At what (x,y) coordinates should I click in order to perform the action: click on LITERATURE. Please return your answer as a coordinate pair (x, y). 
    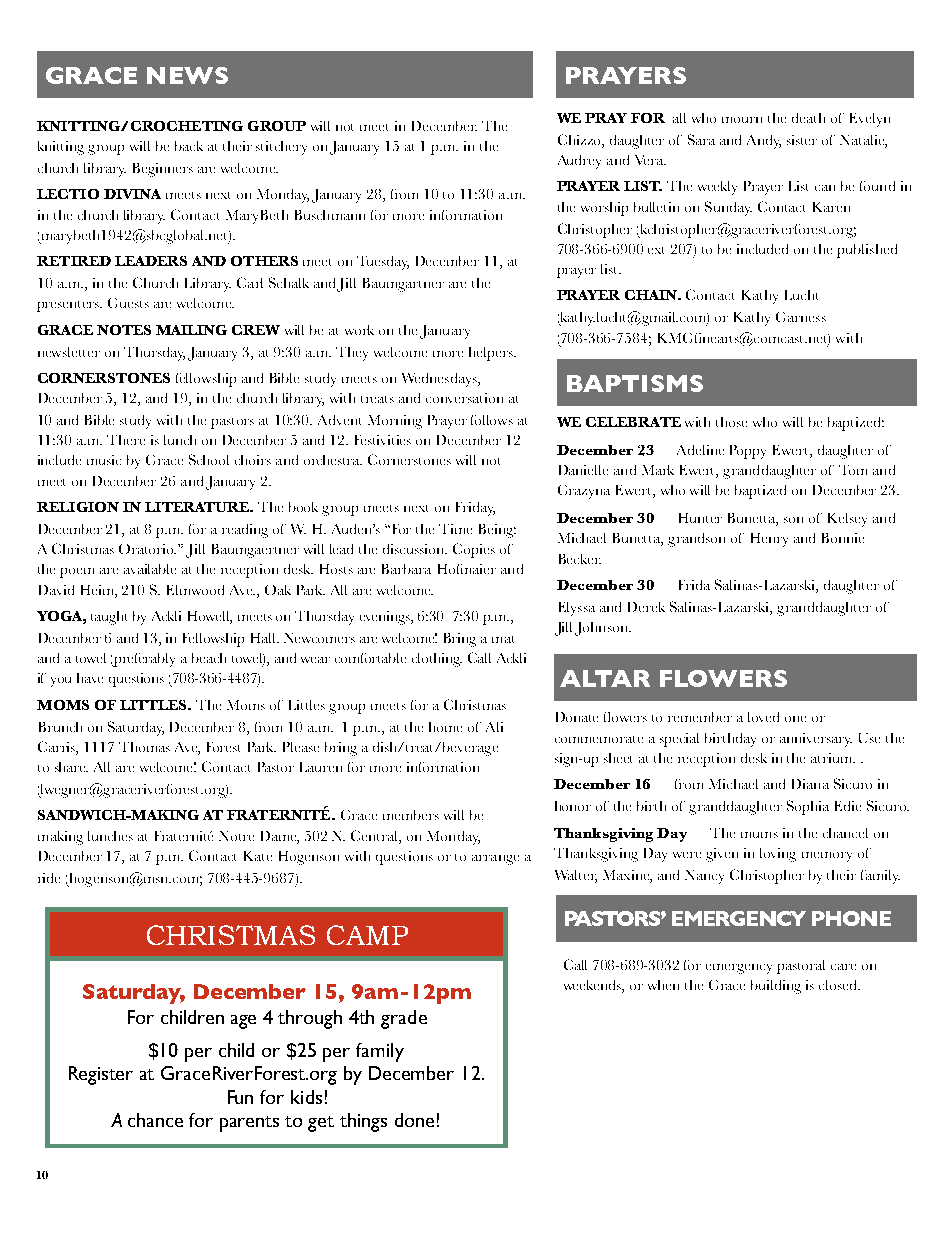
    Looking at the image, I should click on (198, 507).
